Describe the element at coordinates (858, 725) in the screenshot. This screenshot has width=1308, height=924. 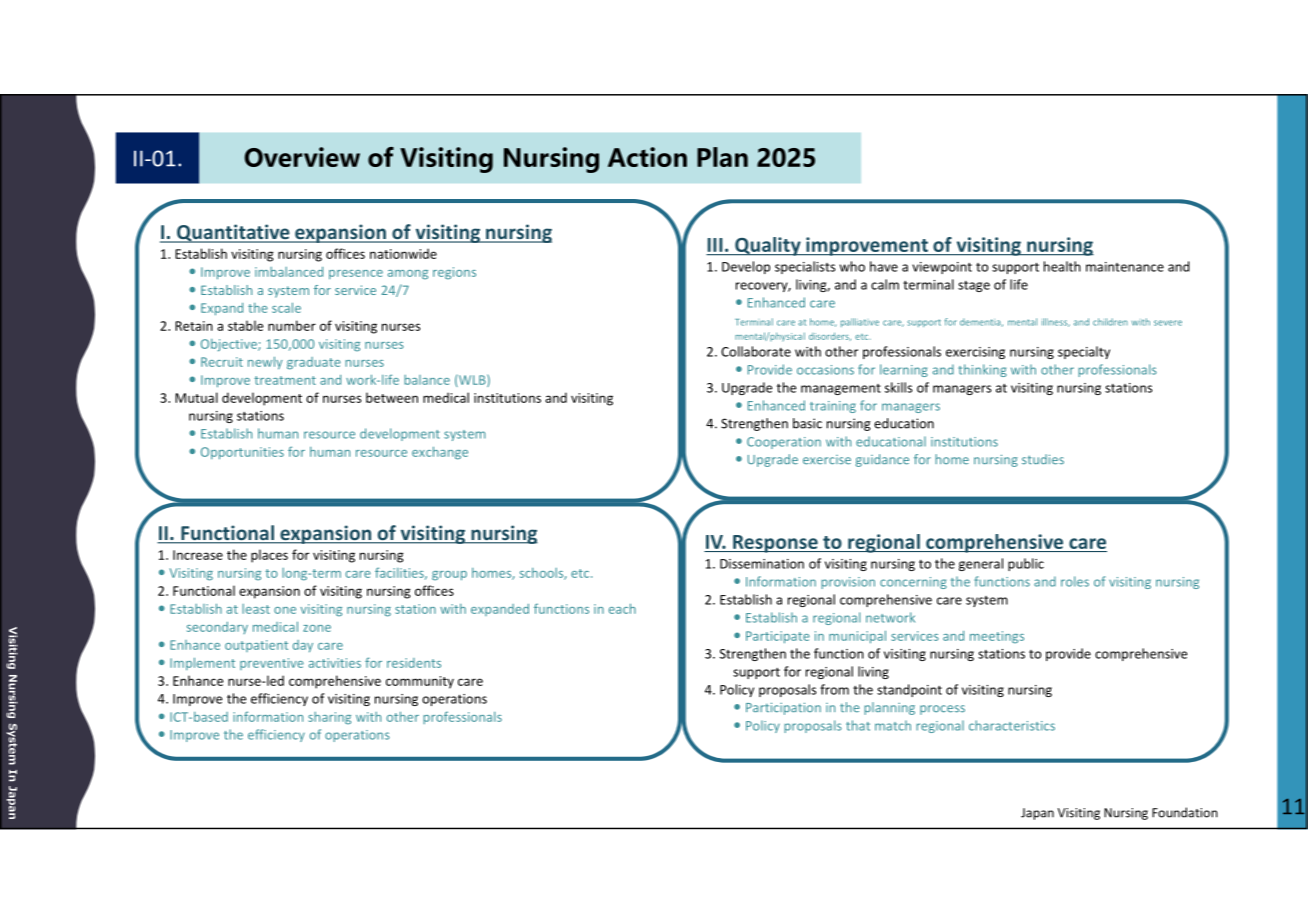
I see `that` at that location.
